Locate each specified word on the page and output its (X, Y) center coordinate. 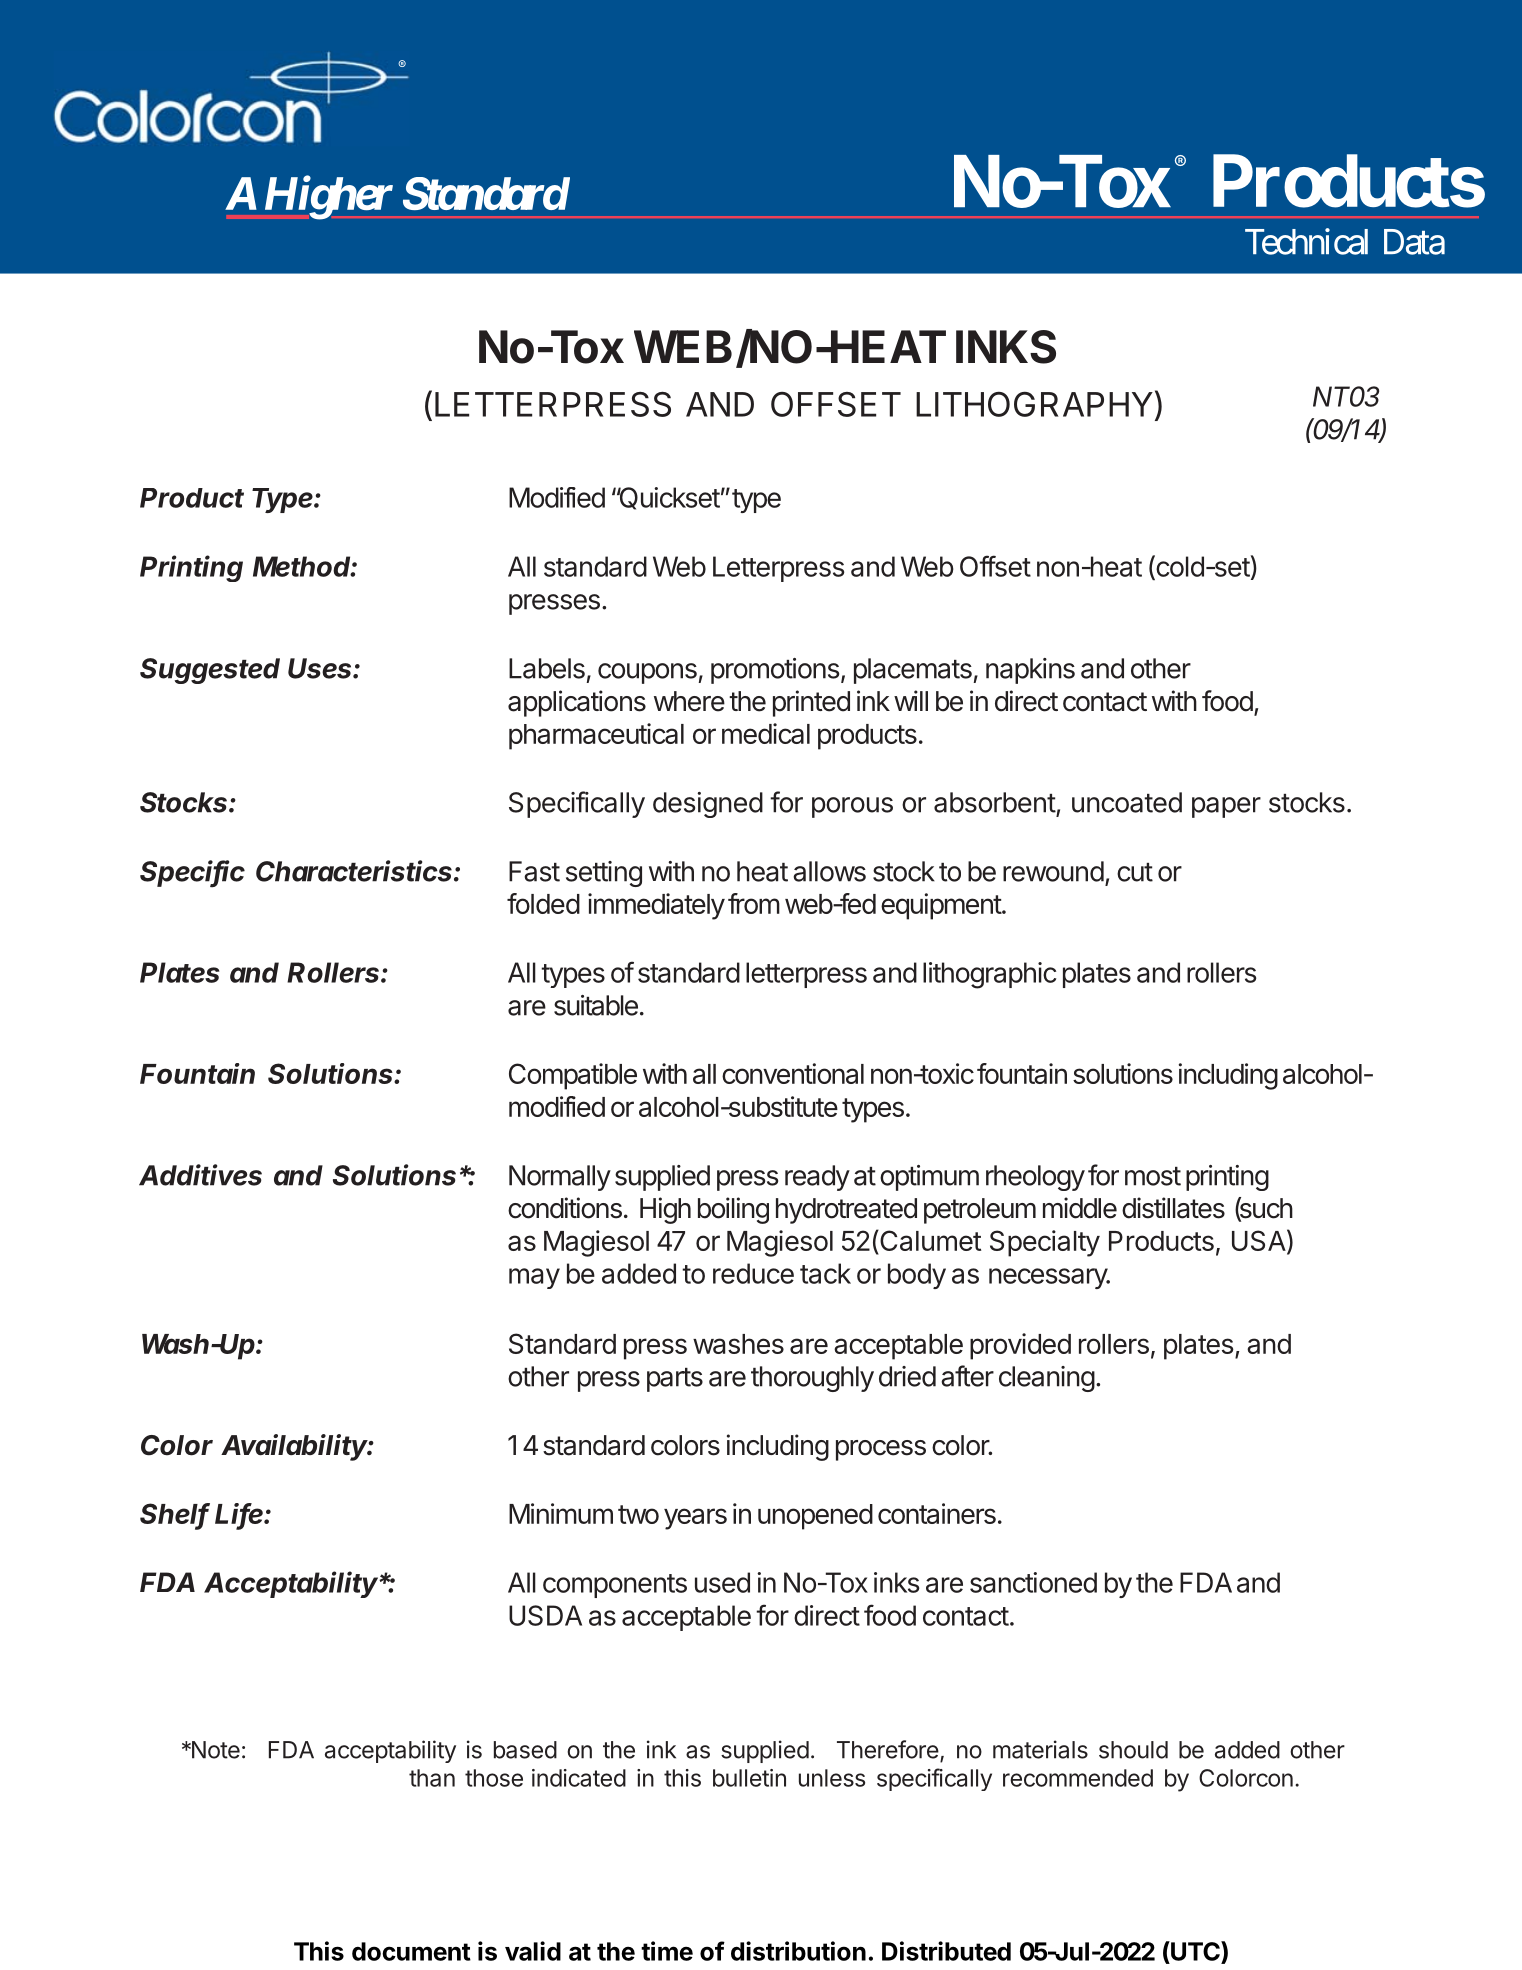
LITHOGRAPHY (1034, 404)
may (534, 1278)
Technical (1306, 241)
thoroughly (812, 1379)
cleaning (1047, 1379)
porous (852, 807)
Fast (534, 871)
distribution (798, 1951)
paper (1226, 807)
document (411, 1951)
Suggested (210, 671)
